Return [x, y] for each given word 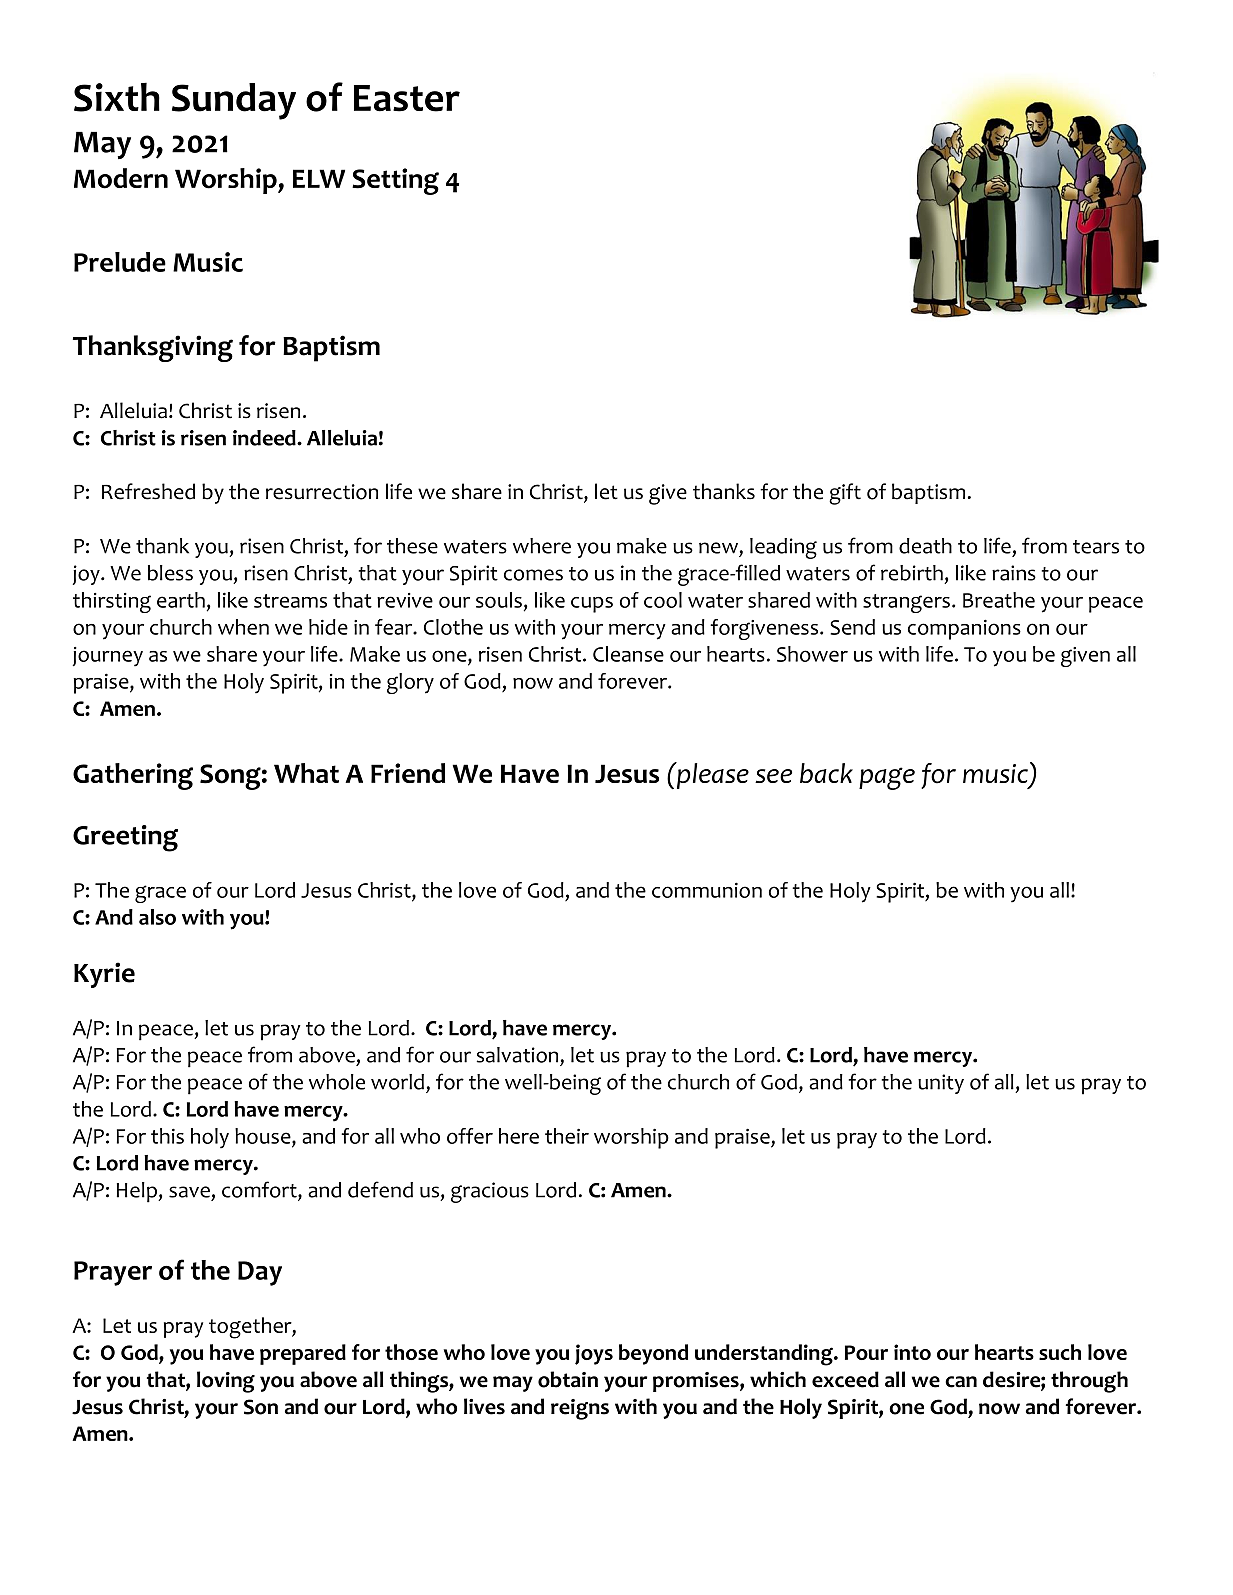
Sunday [234, 101]
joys [594, 1354]
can [961, 1382]
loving [226, 1382]
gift [845, 494]
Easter [407, 98]
